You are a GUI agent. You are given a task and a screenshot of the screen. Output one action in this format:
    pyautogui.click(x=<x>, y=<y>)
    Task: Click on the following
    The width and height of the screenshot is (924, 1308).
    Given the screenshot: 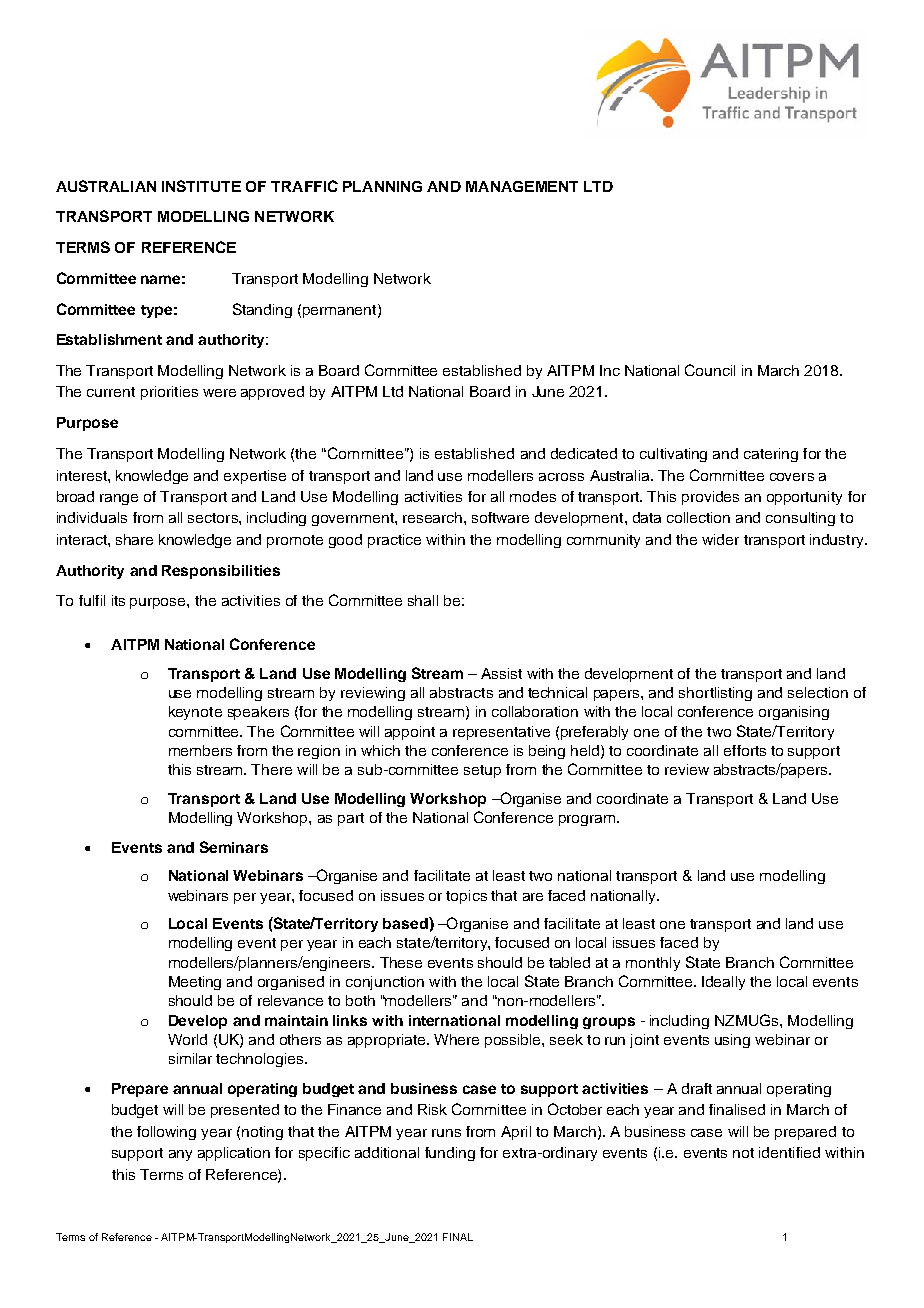 What is the action you would take?
    pyautogui.click(x=166, y=1133)
